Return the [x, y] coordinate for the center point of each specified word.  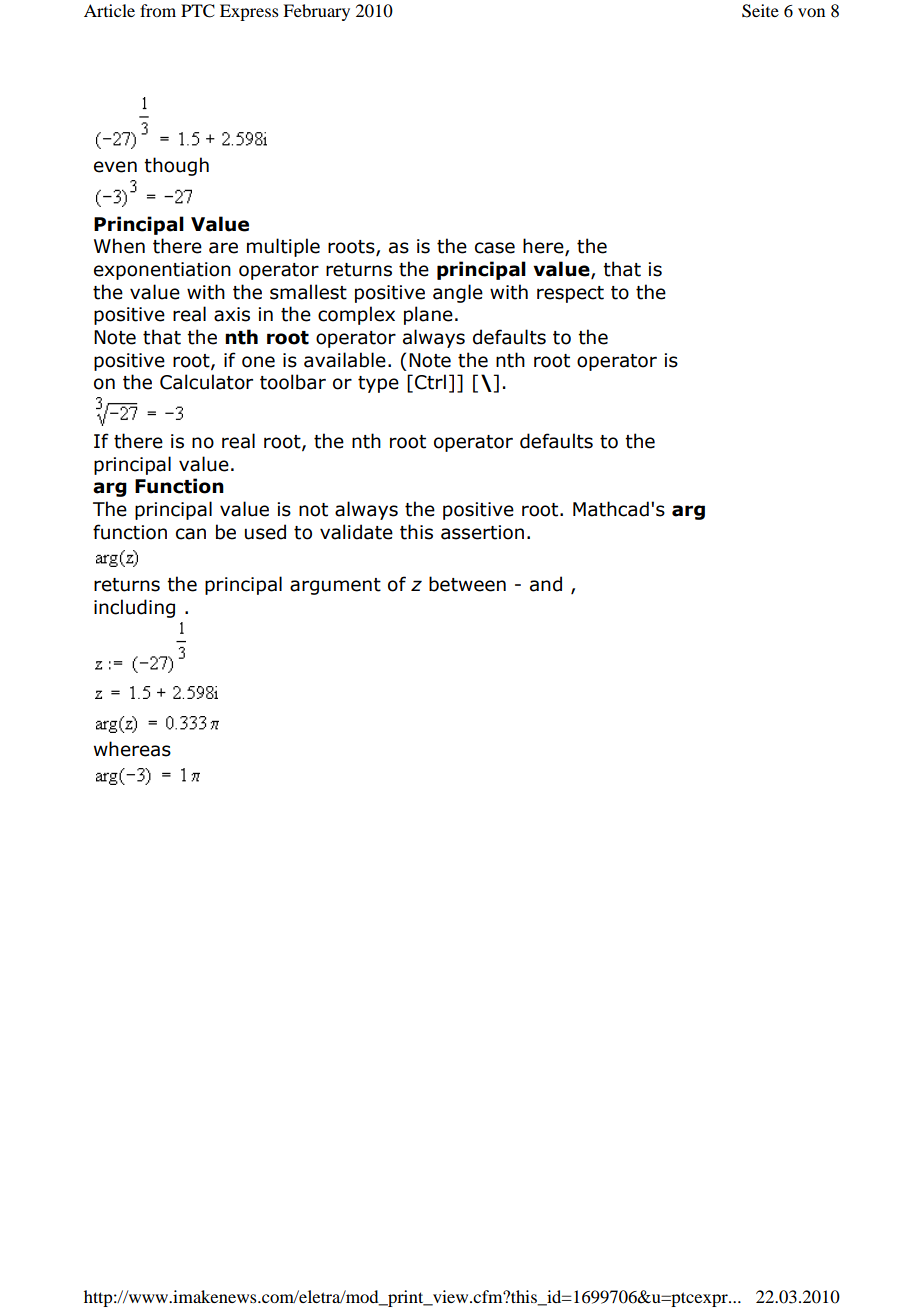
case [495, 248]
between [467, 584]
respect [570, 294]
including [134, 608]
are [223, 248]
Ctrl [430, 382]
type [378, 384]
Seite [760, 11]
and [546, 584]
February [316, 12]
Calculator [206, 382]
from [158, 10]
